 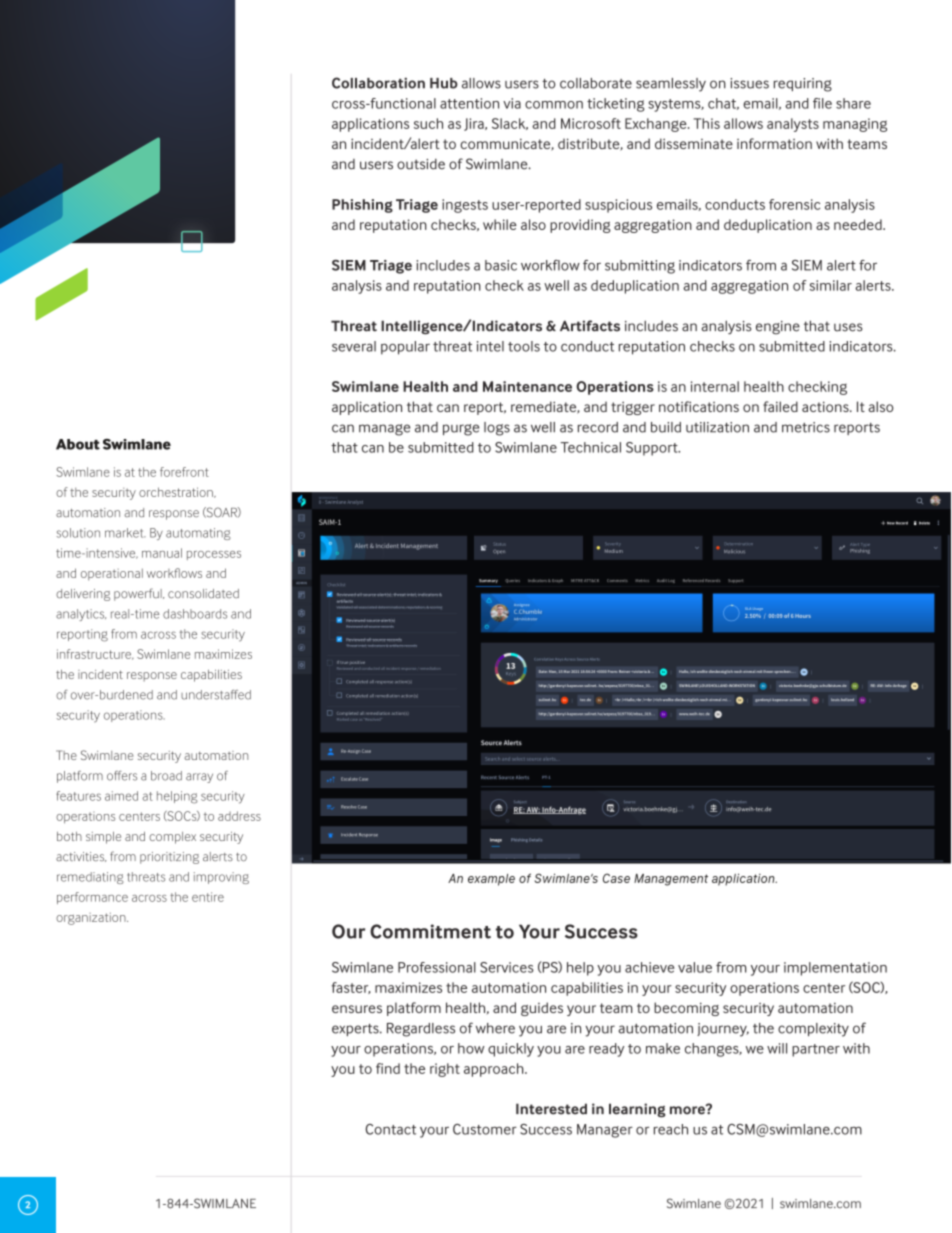 I want to click on find, so click(x=388, y=1068).
